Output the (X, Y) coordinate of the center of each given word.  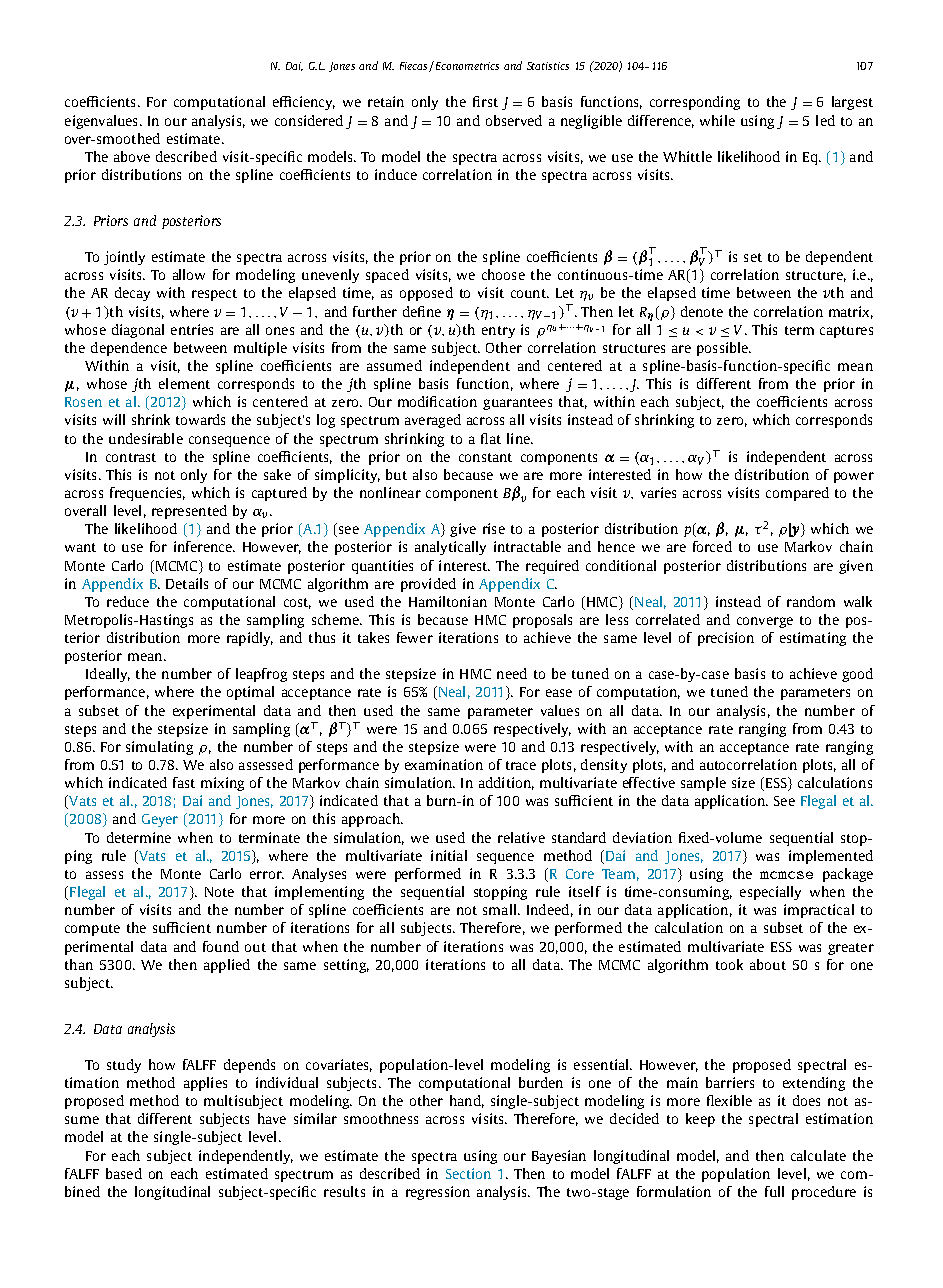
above (132, 156)
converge (765, 622)
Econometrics (466, 65)
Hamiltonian (448, 601)
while (717, 120)
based (124, 1173)
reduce (128, 601)
